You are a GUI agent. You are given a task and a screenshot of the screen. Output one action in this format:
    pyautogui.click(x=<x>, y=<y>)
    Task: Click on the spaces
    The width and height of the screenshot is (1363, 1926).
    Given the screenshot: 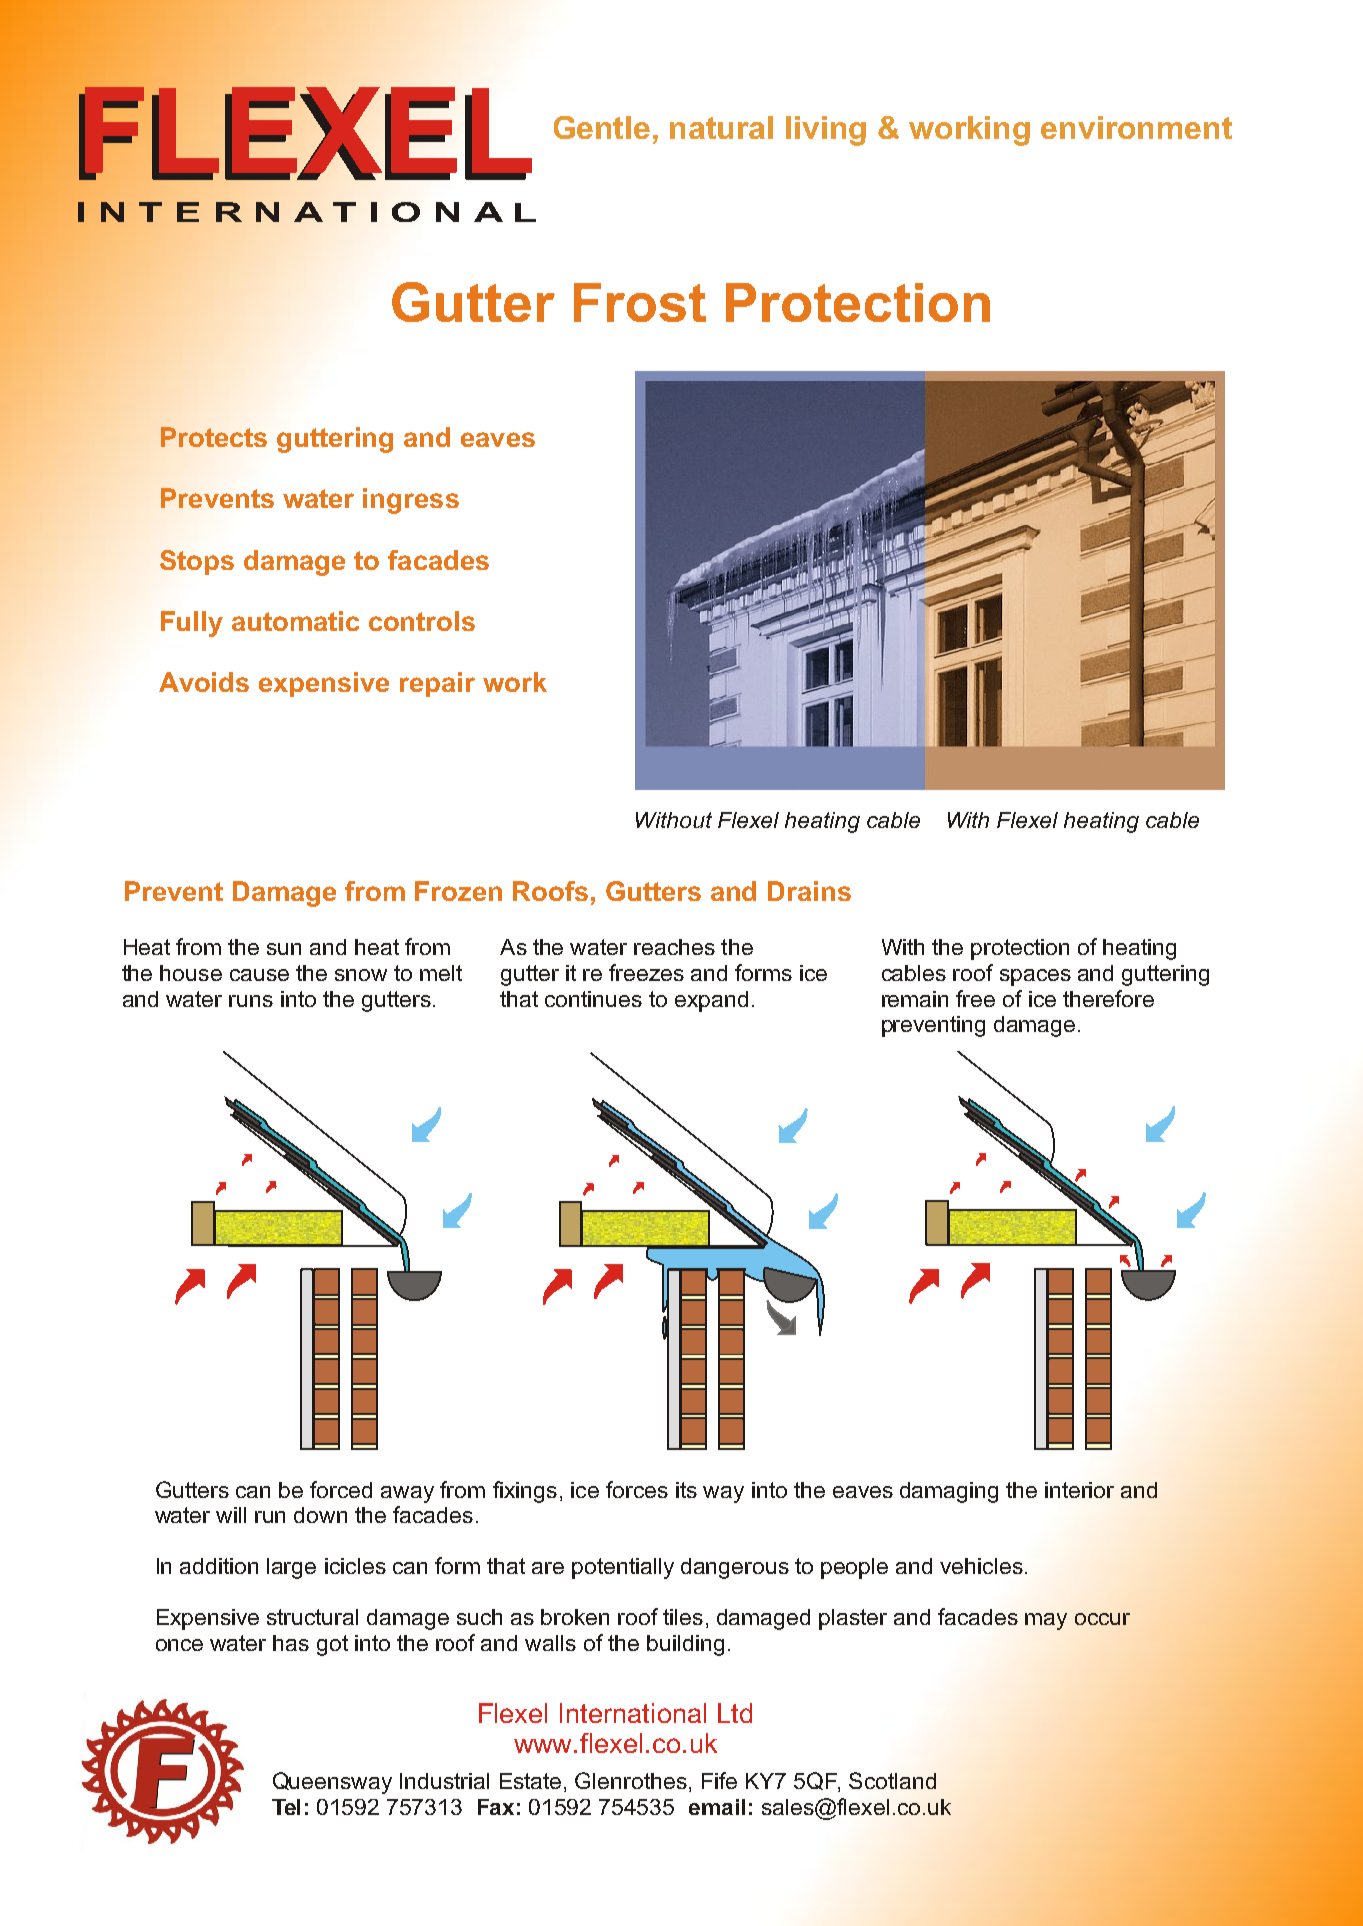 What is the action you would take?
    pyautogui.click(x=1035, y=977)
